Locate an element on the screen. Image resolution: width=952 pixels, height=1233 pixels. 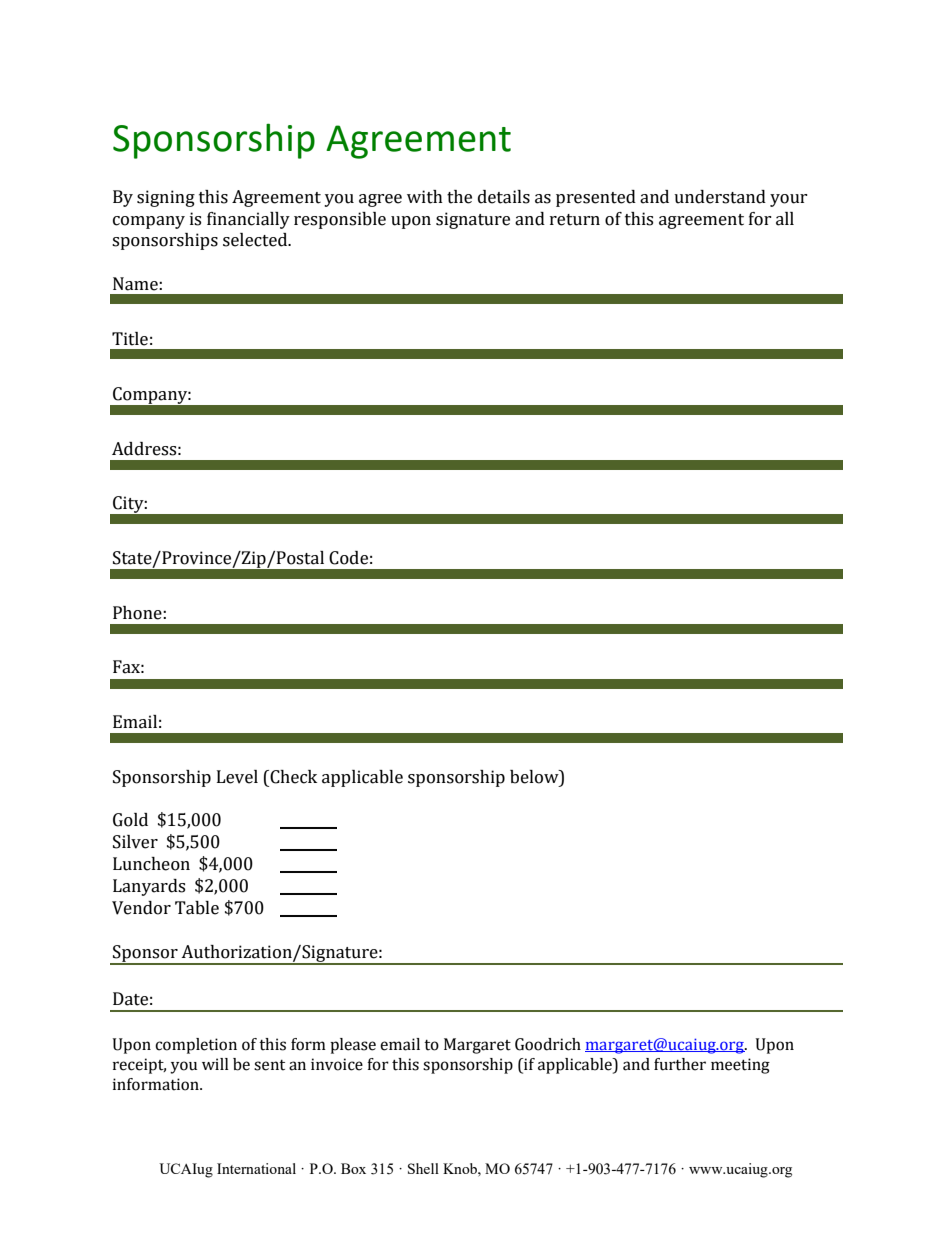
Code is located at coordinates (348, 558).
